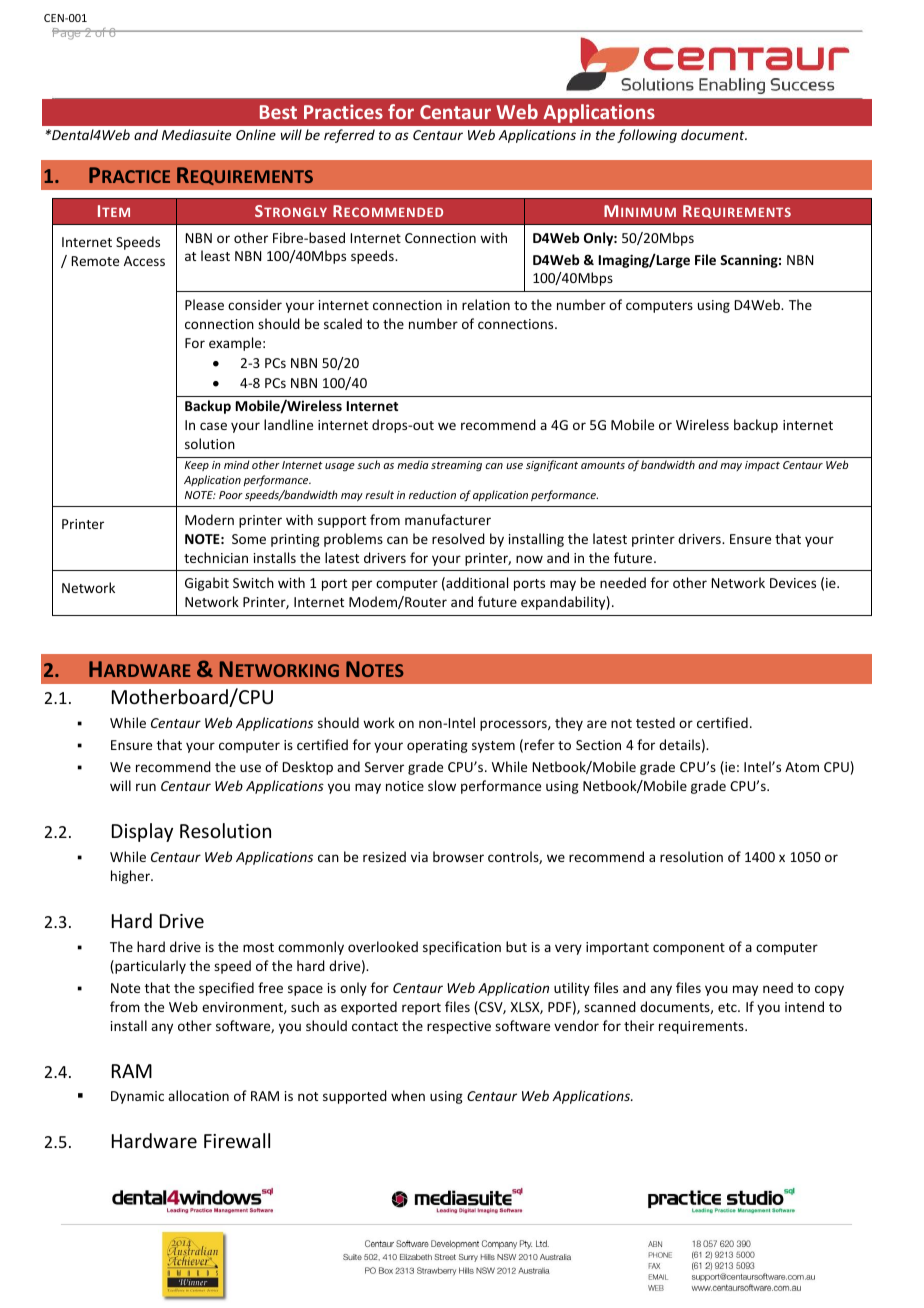 This image has height=1308, width=924. What do you see at coordinates (647, 136) in the image?
I see `following` at bounding box center [647, 136].
